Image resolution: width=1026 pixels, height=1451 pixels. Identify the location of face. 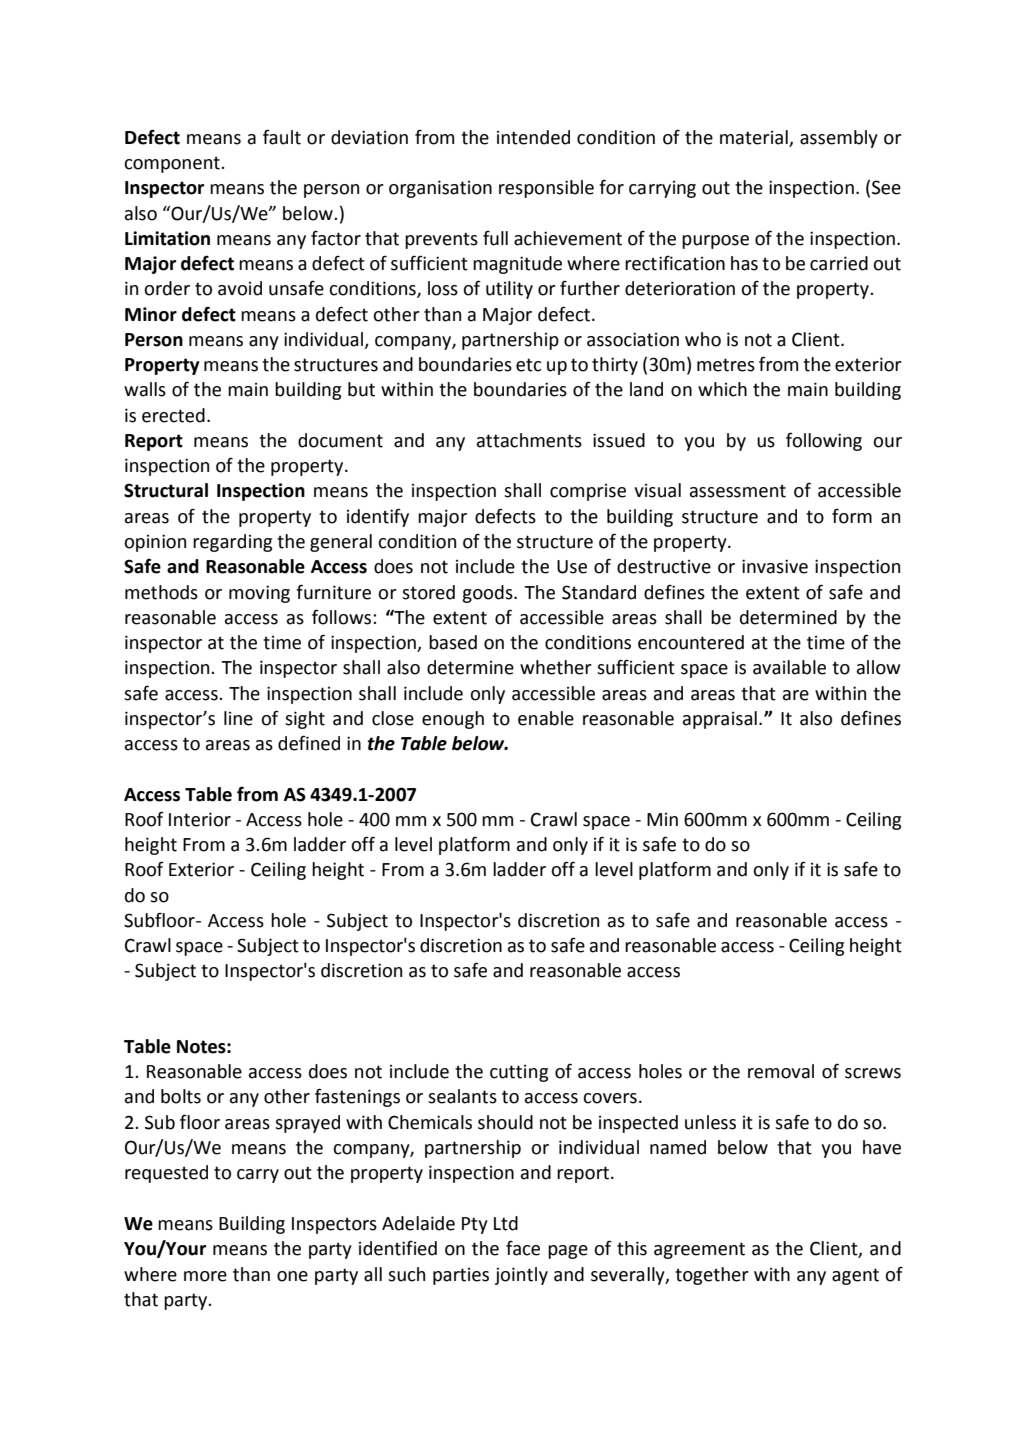
(523, 1248).
